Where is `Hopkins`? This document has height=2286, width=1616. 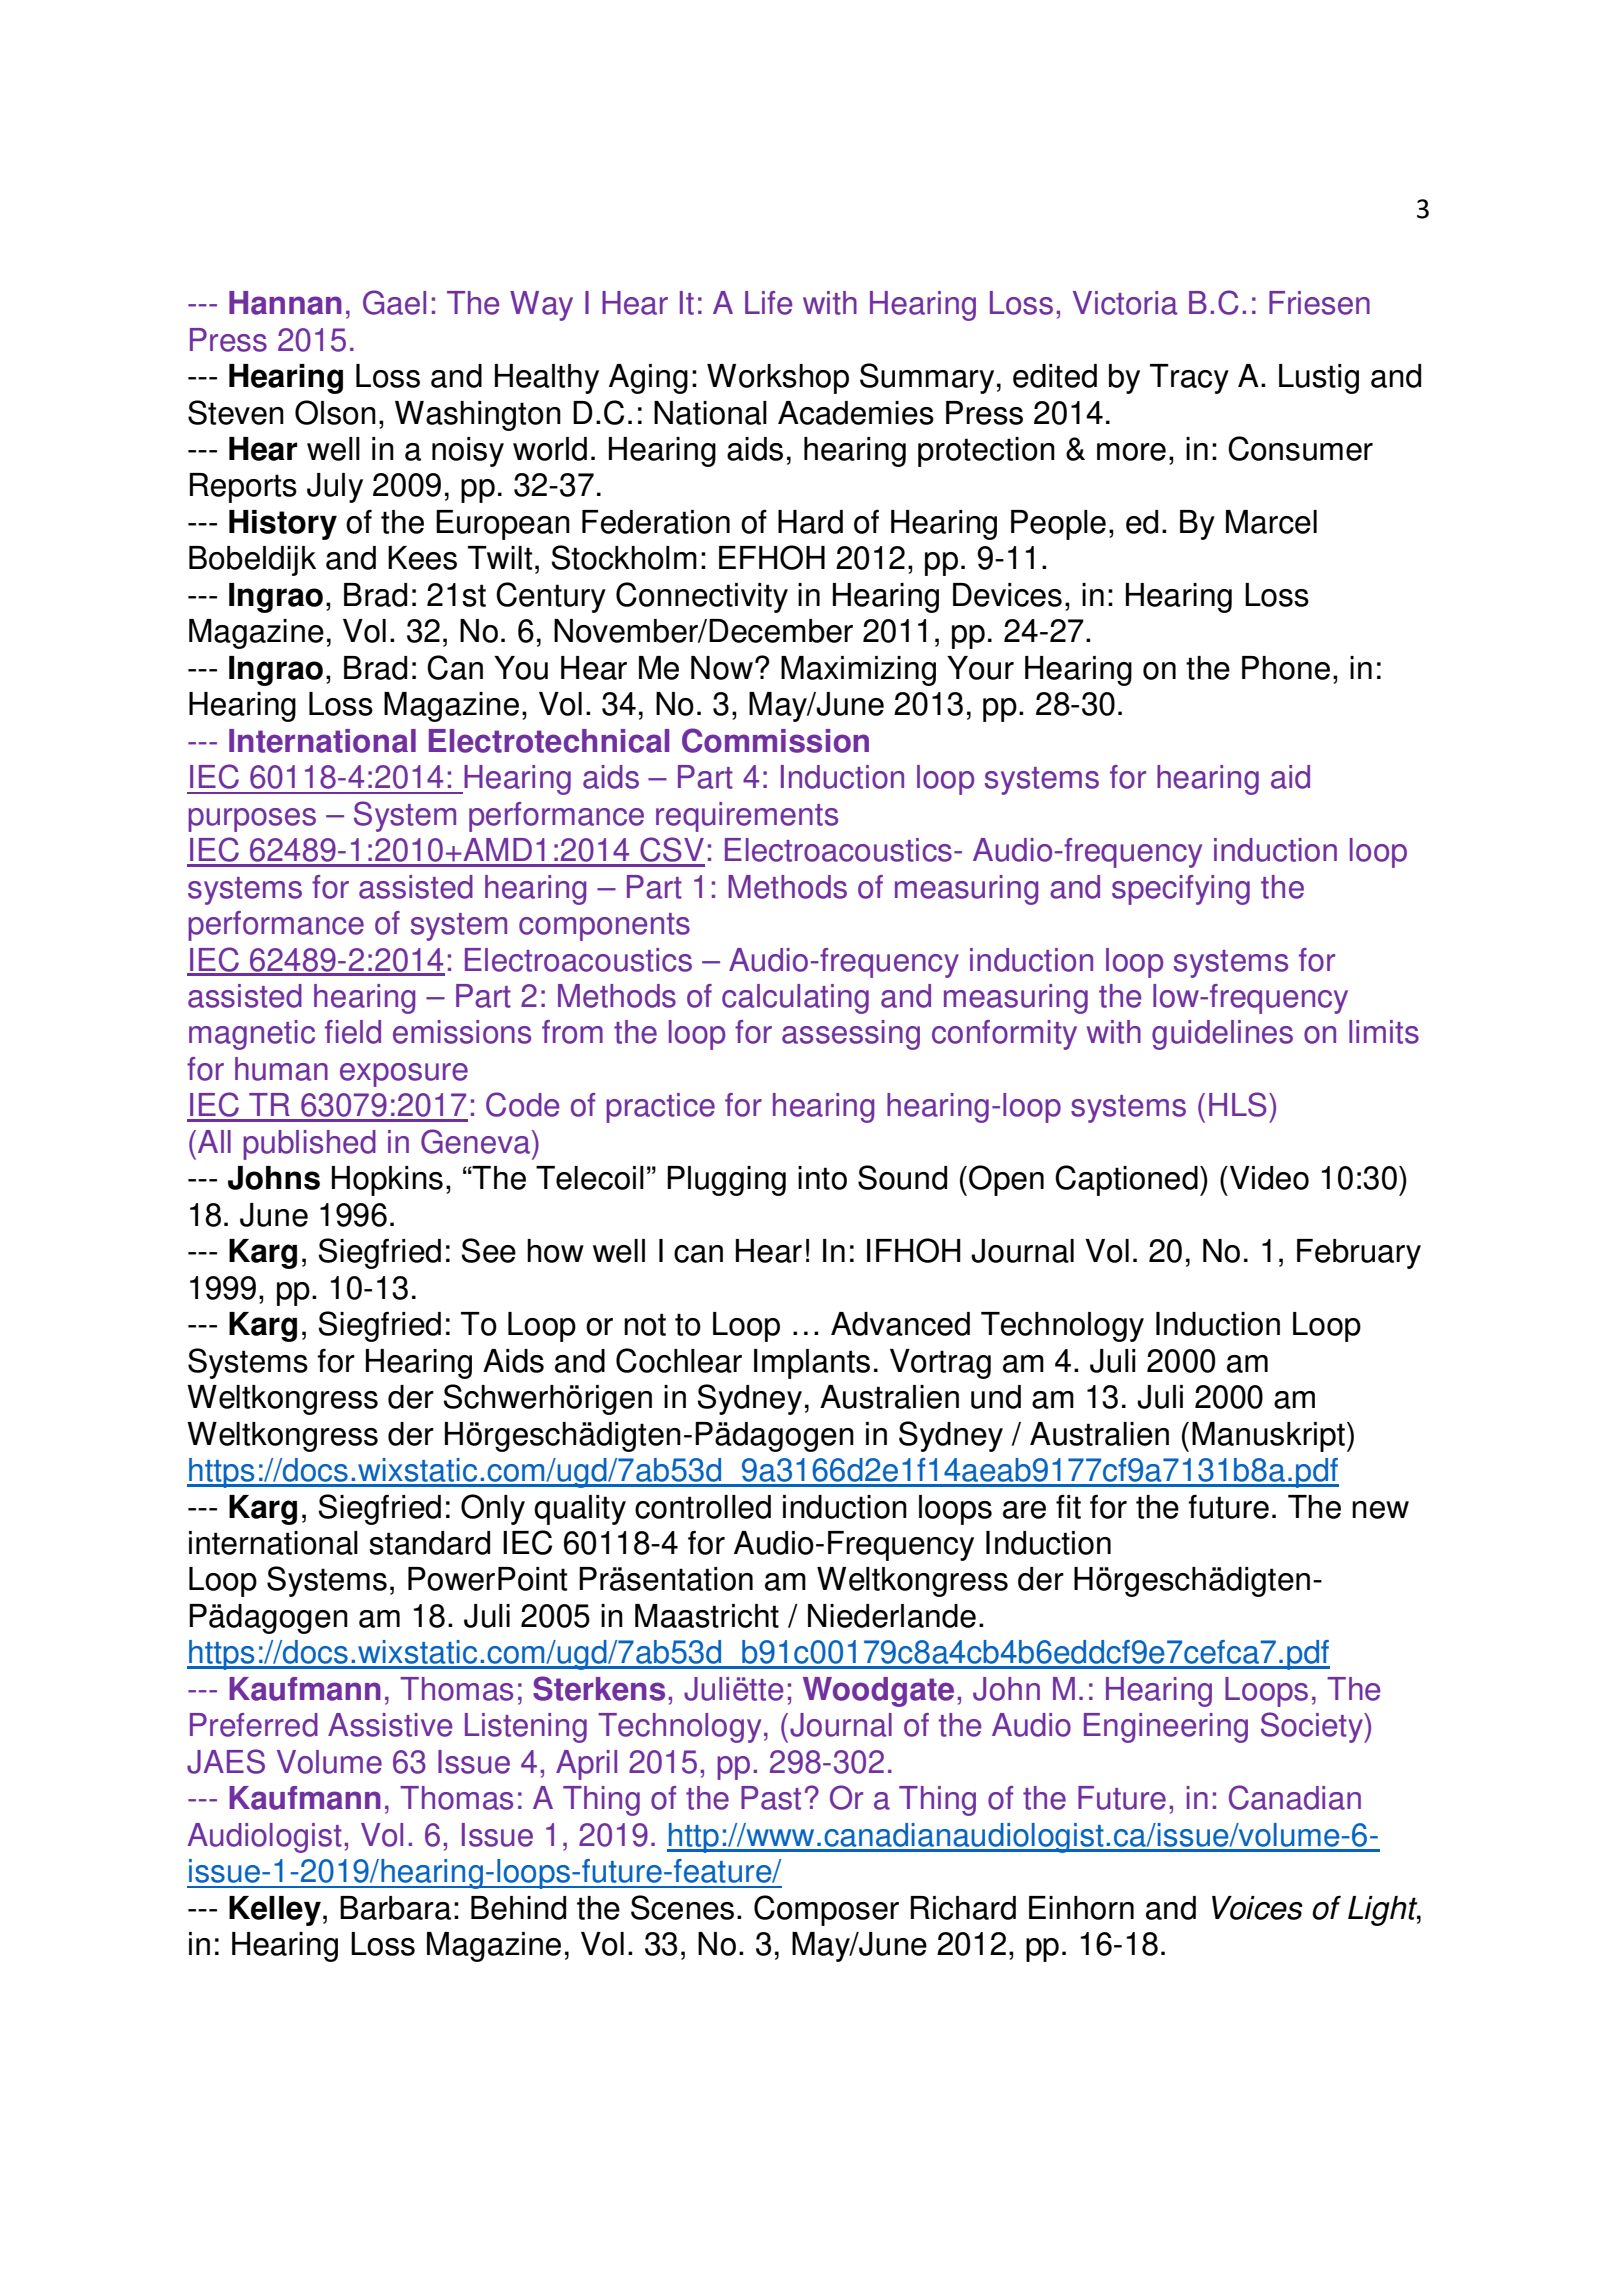 Hopkins is located at coordinates (387, 1181).
